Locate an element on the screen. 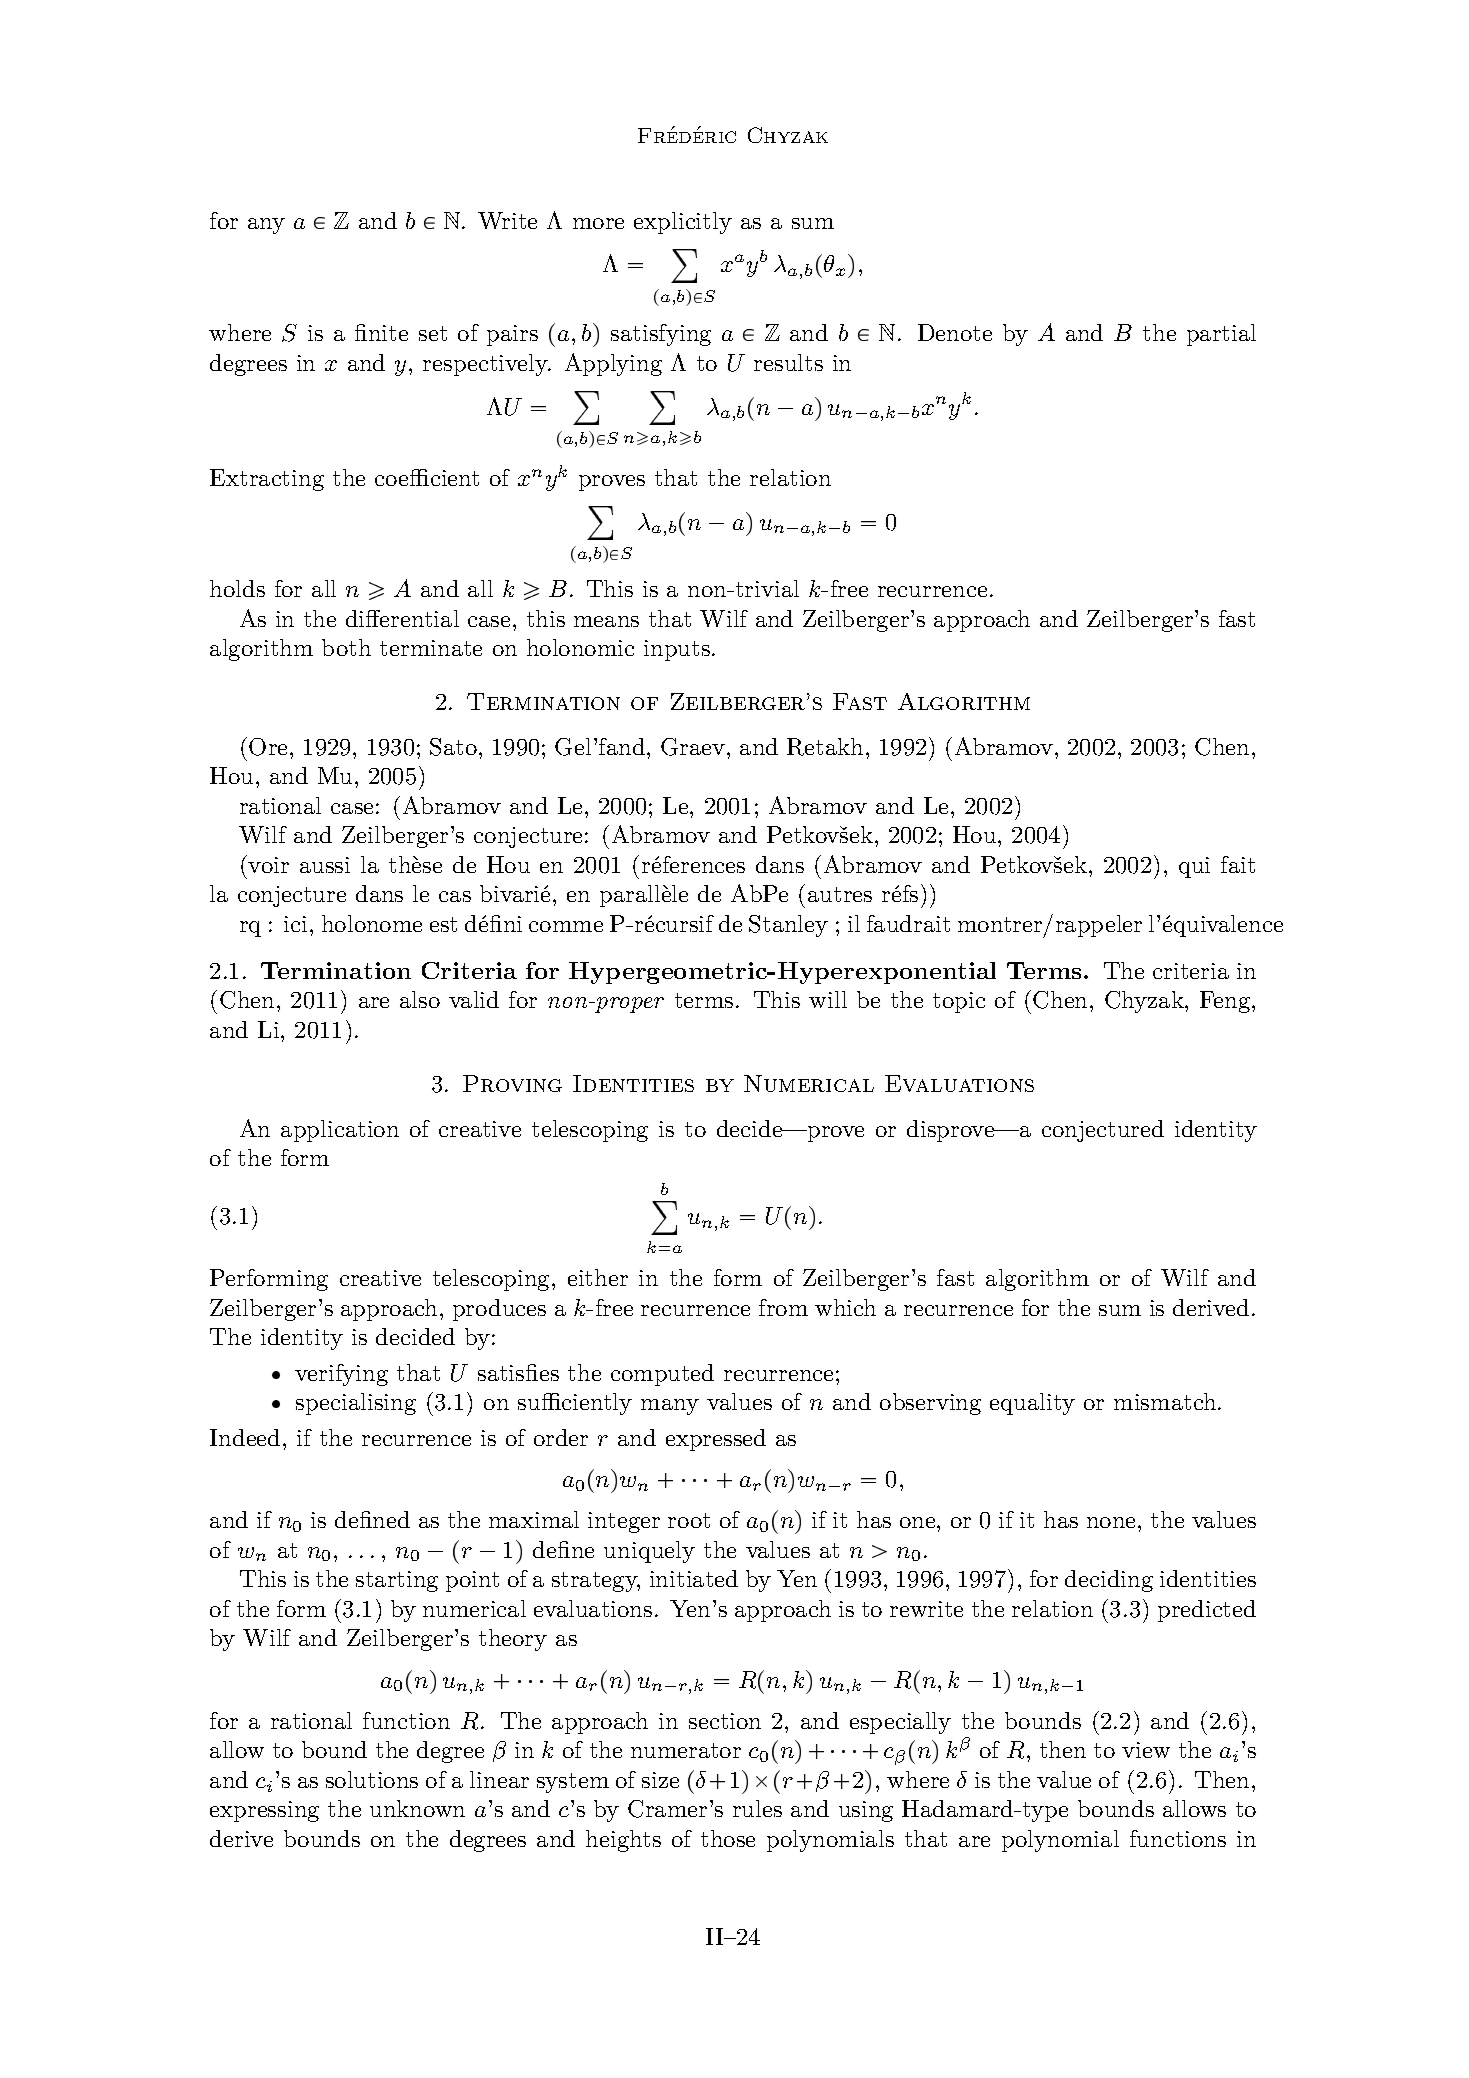  fait is located at coordinates (1238, 864).
